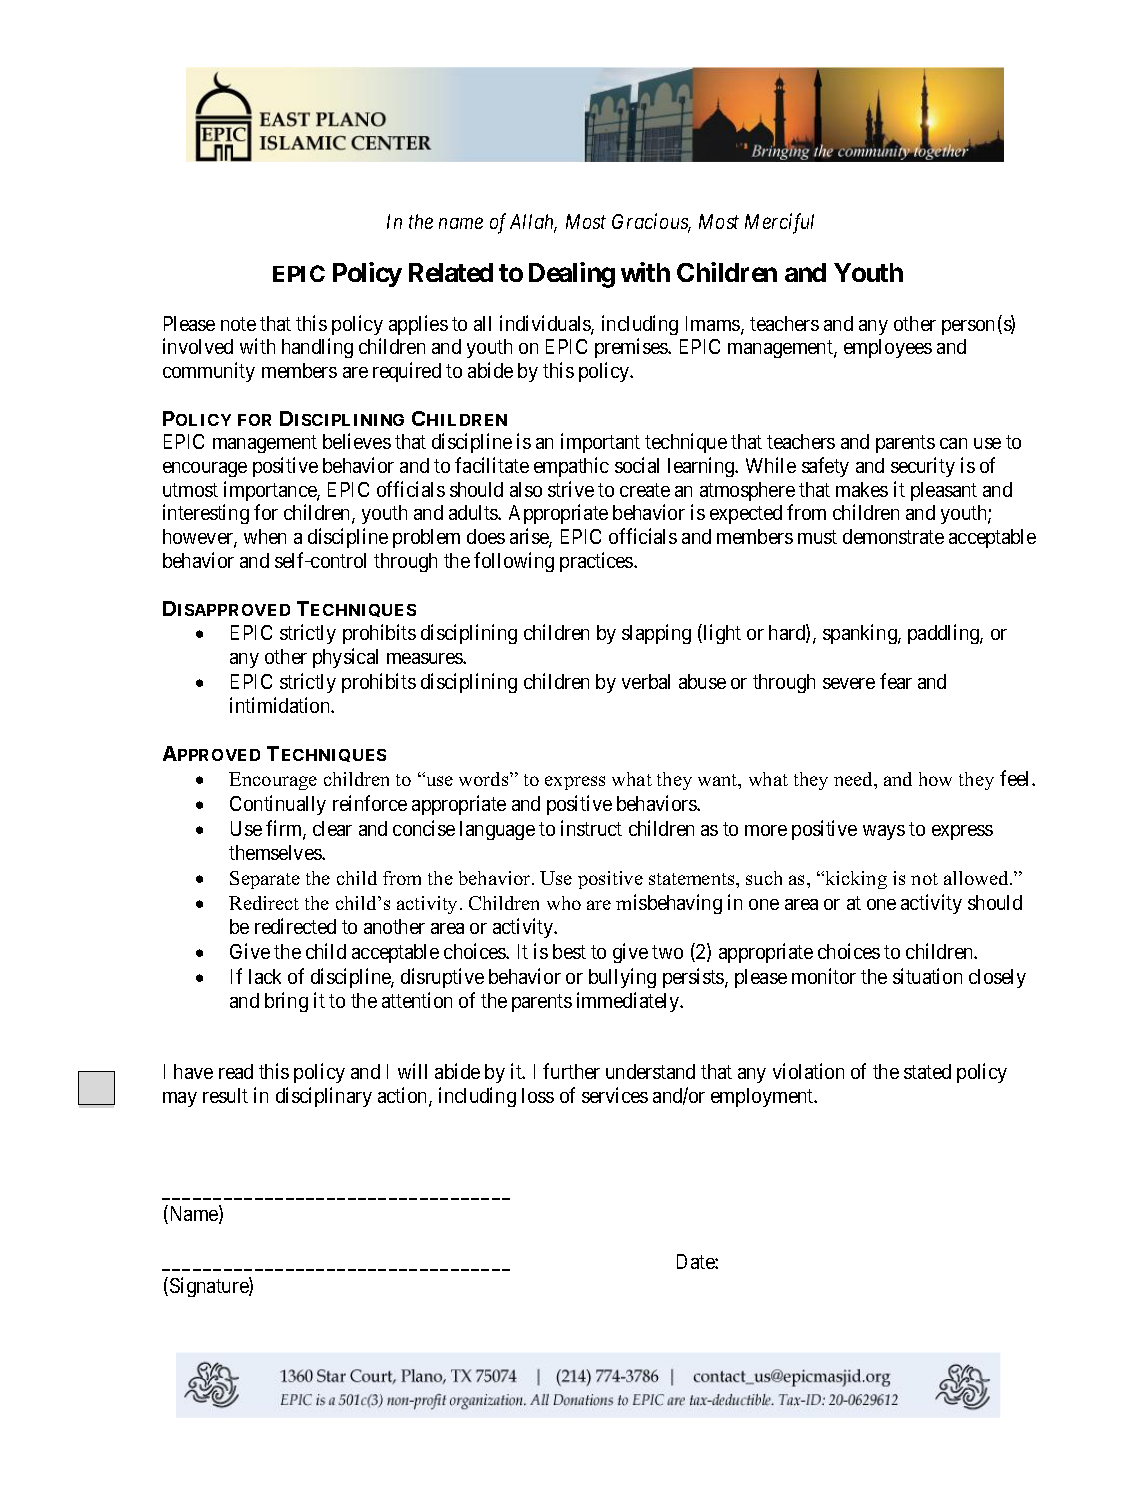 The width and height of the screenshot is (1148, 1485). I want to click on physical, so click(345, 658).
